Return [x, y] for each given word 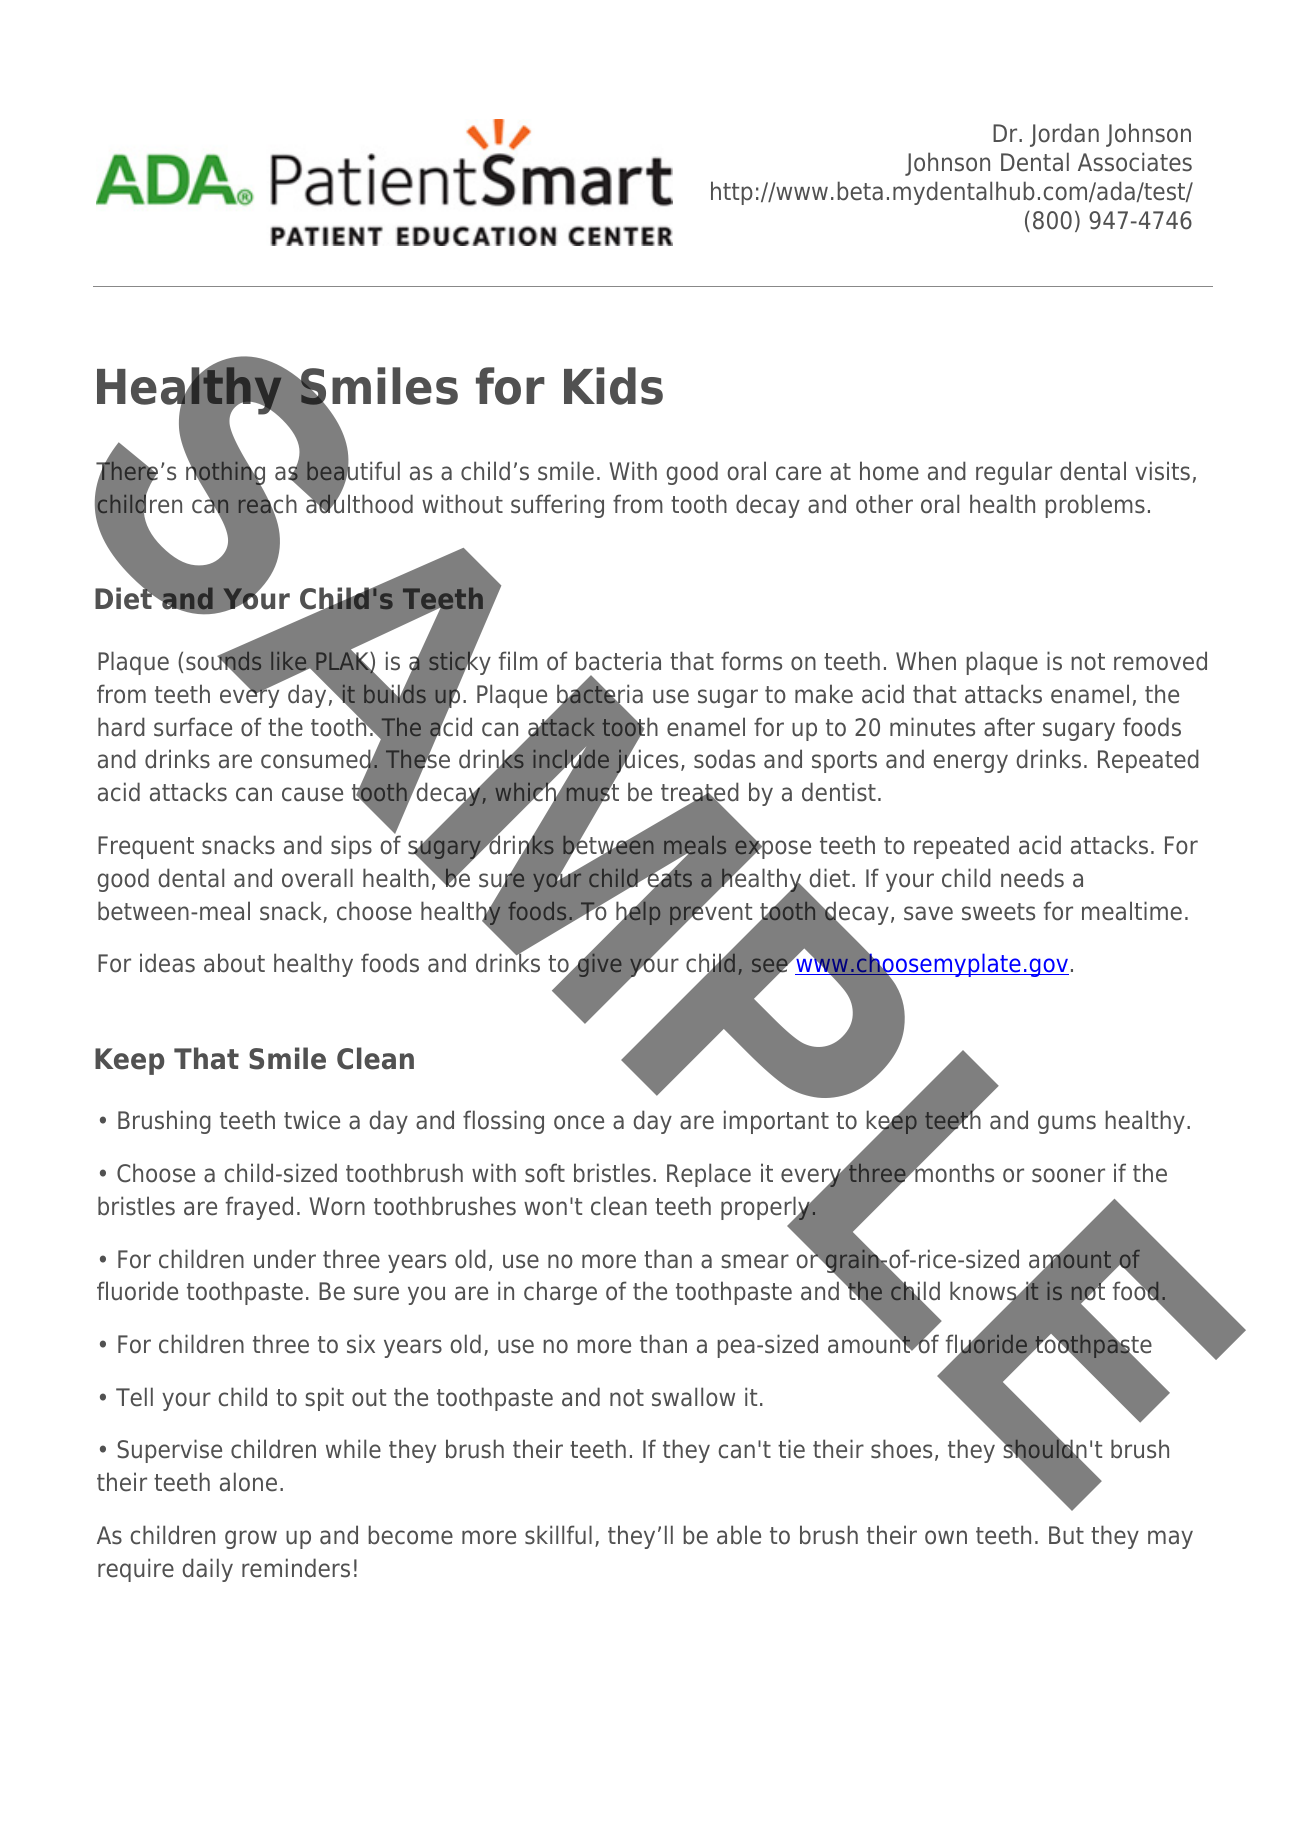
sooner [1068, 1175]
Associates [1135, 162]
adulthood [359, 503]
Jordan [1064, 135]
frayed [259, 1208]
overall [317, 878]
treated [700, 793]
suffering [557, 506]
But [1066, 1535]
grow [251, 1539]
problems [1095, 506]
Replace [709, 1175]
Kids [613, 386]
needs [1032, 878]
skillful [558, 1535]
